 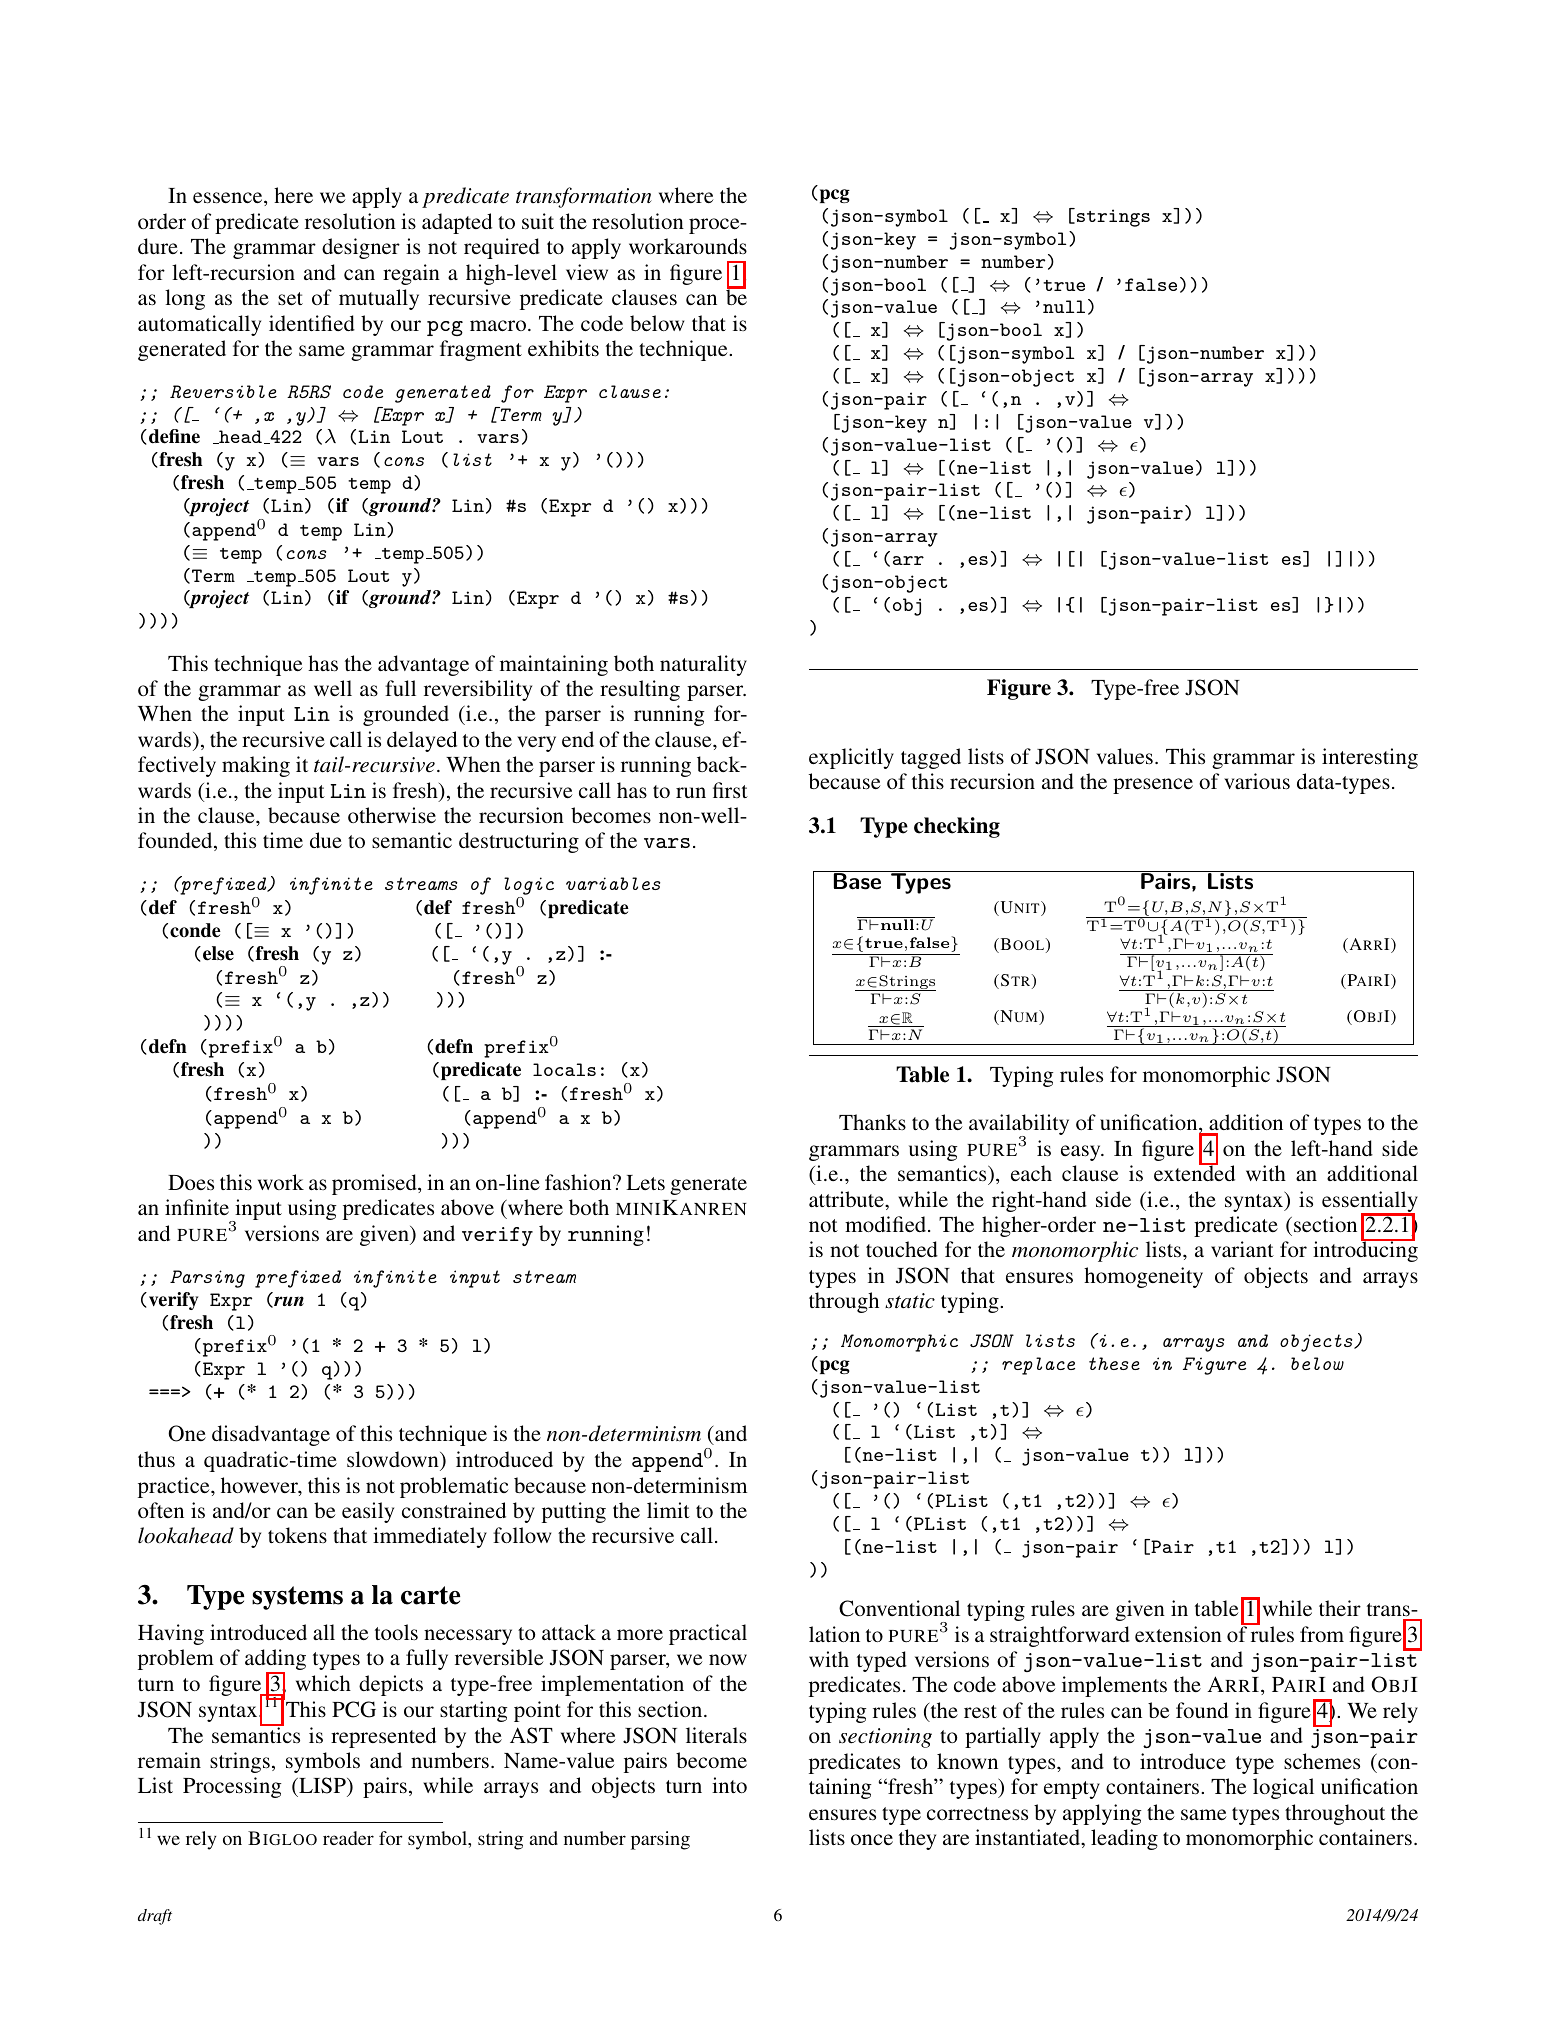 What do you see at coordinates (348, 1838) in the image?
I see `reader` at bounding box center [348, 1838].
